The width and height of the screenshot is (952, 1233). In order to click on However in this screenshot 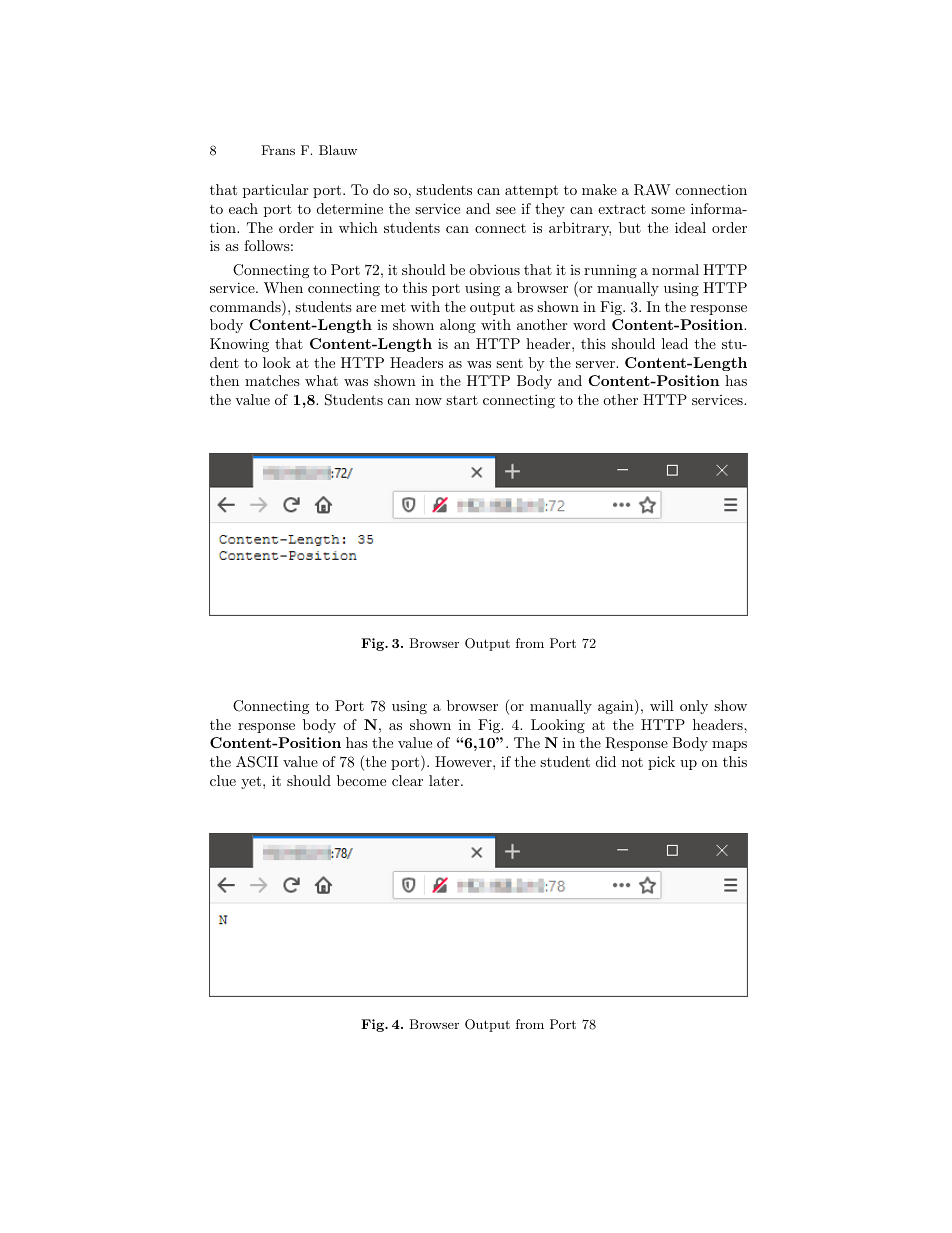, I will do `click(464, 761)`.
